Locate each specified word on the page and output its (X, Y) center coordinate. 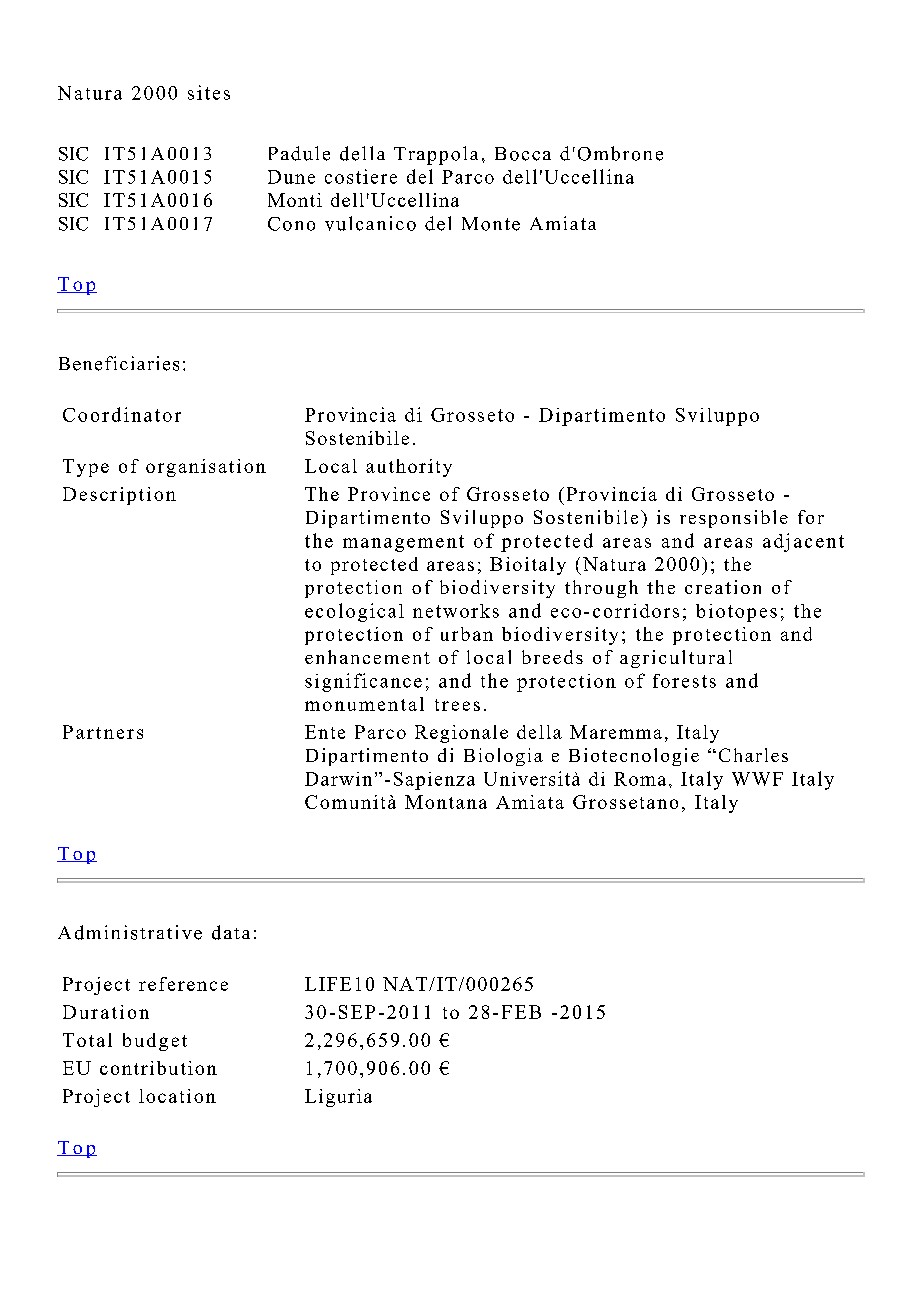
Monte (491, 224)
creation (723, 587)
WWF (757, 779)
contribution (158, 1068)
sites (209, 92)
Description (119, 496)
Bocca (523, 154)
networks (456, 611)
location (177, 1096)
